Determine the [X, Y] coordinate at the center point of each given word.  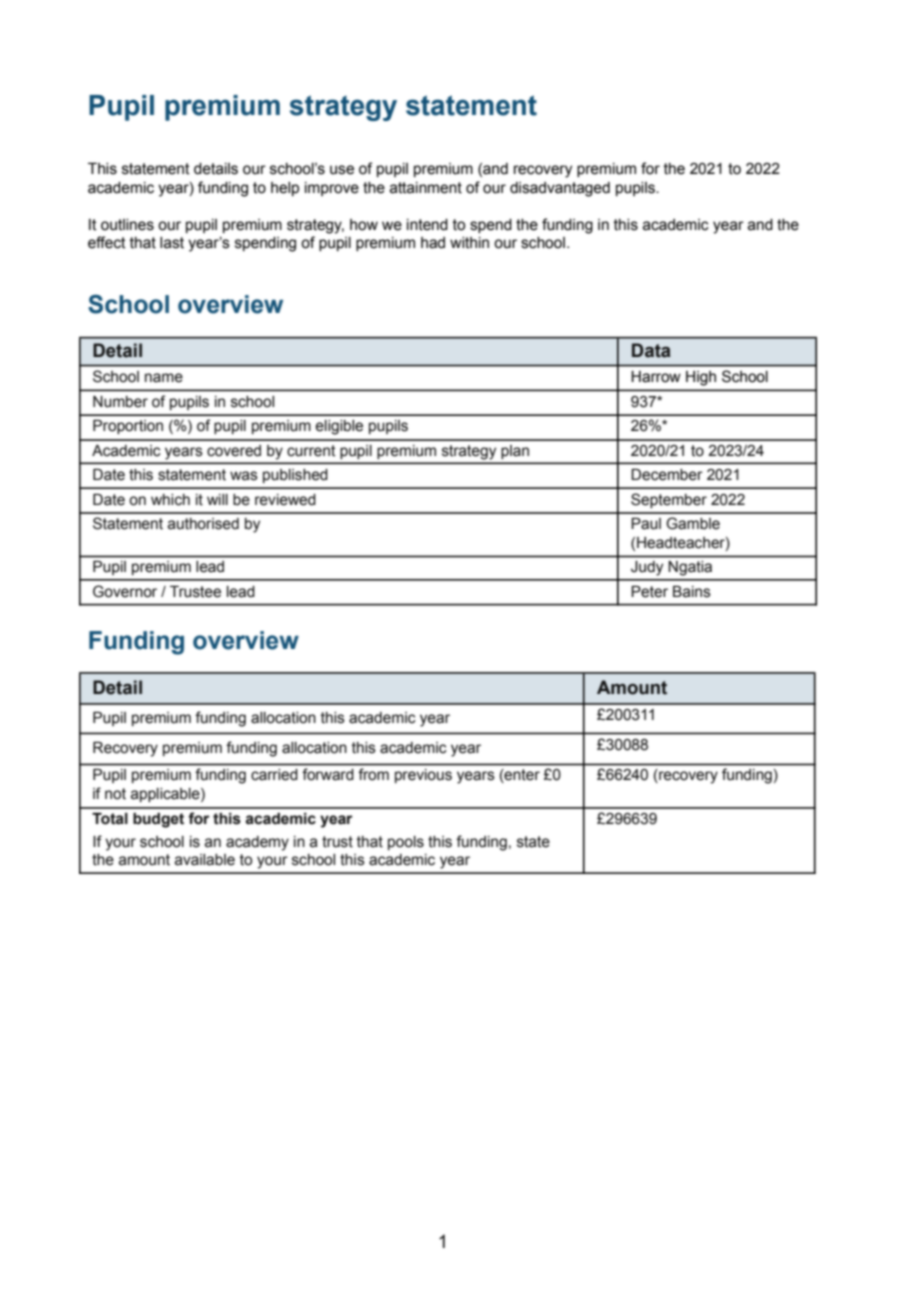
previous [423, 776]
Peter [649, 592]
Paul [646, 524]
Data [651, 350]
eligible [339, 427]
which [170, 500]
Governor [125, 591]
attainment [426, 188]
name [164, 378]
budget [158, 820]
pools [406, 843]
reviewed [285, 500]
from [373, 774]
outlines [127, 225]
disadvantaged [560, 189]
